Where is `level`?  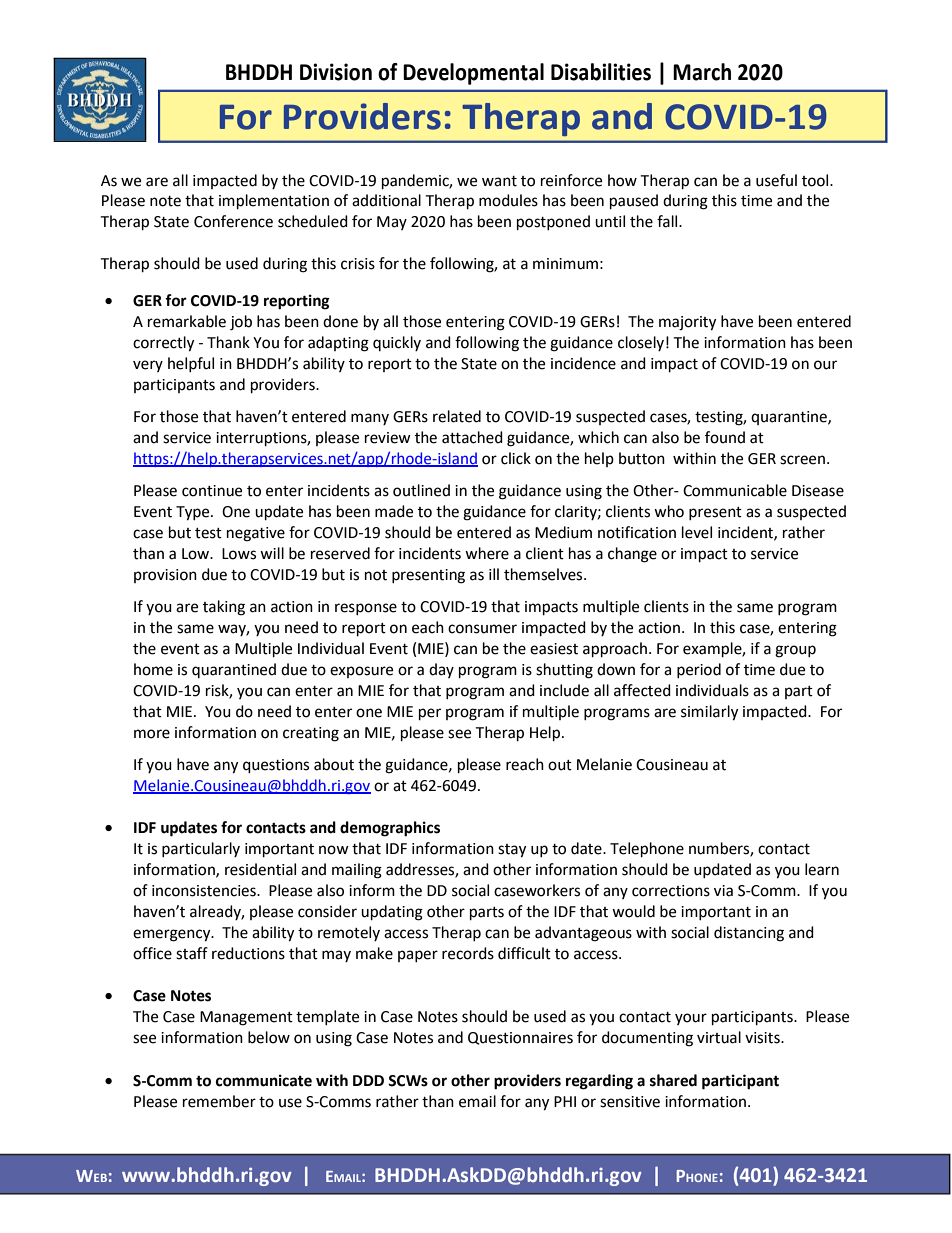 level is located at coordinates (697, 532).
